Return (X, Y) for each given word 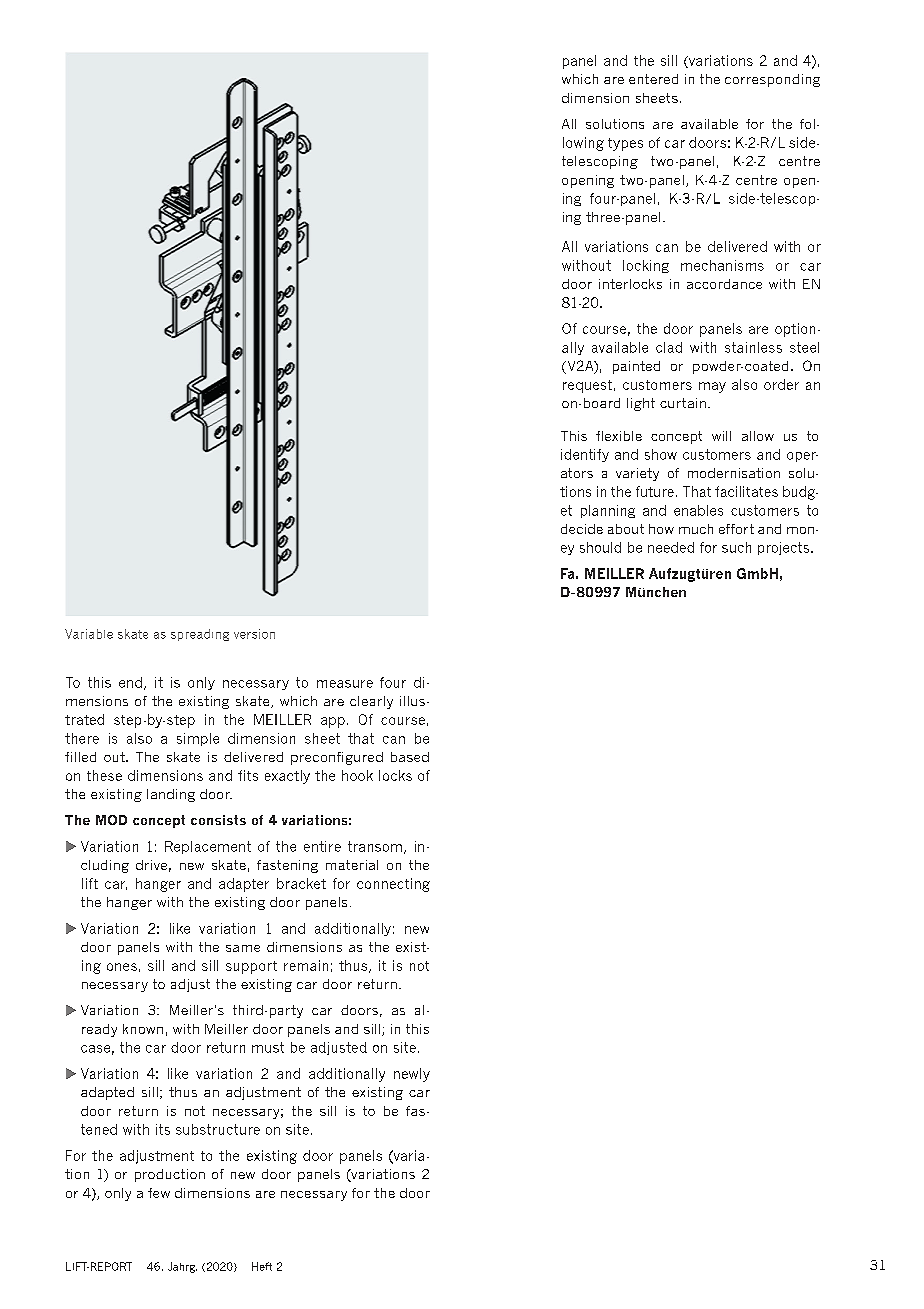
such (736, 547)
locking (646, 266)
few (159, 1193)
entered (653, 79)
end (130, 682)
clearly (371, 702)
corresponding (772, 80)
